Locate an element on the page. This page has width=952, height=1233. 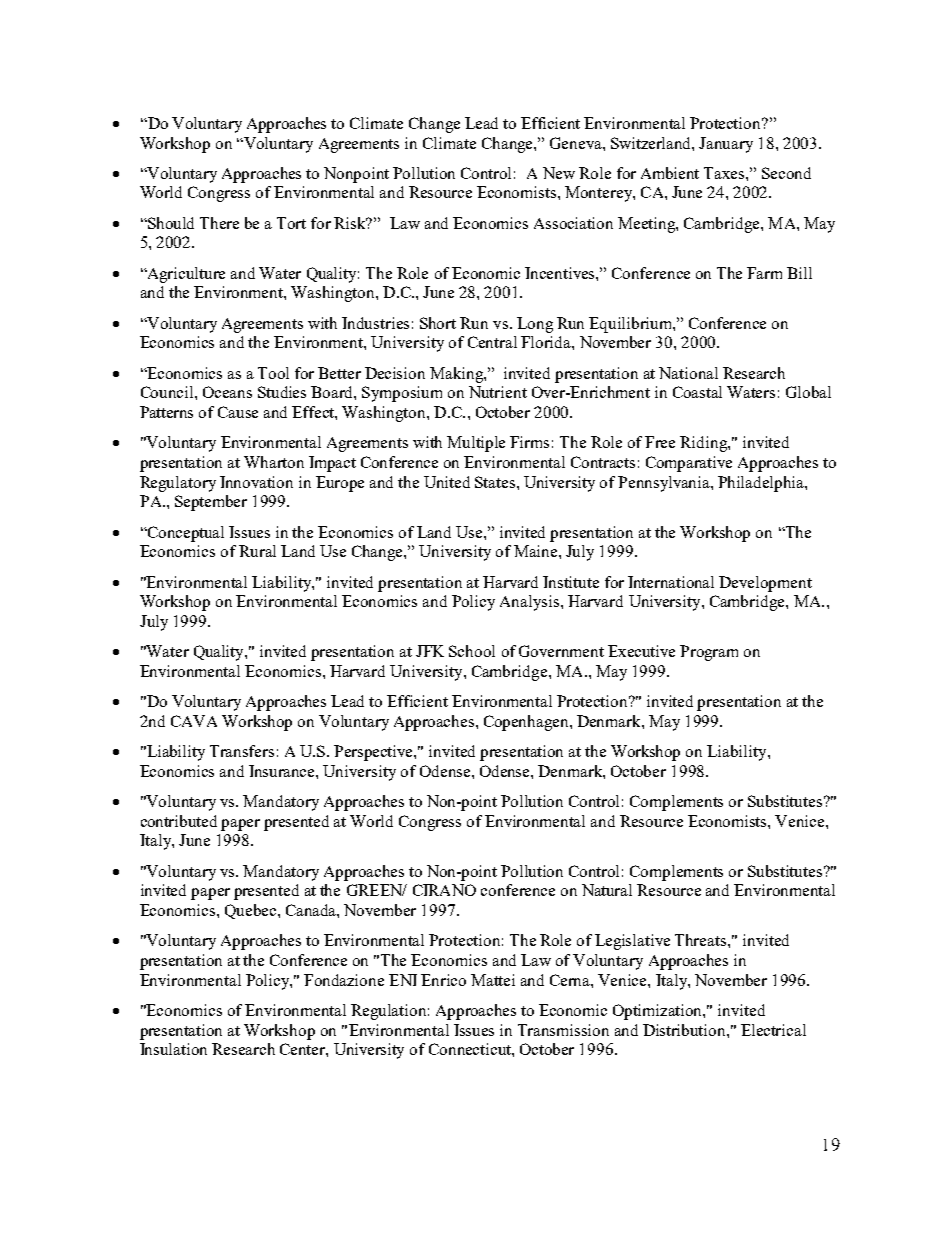
Development is located at coordinates (765, 584).
